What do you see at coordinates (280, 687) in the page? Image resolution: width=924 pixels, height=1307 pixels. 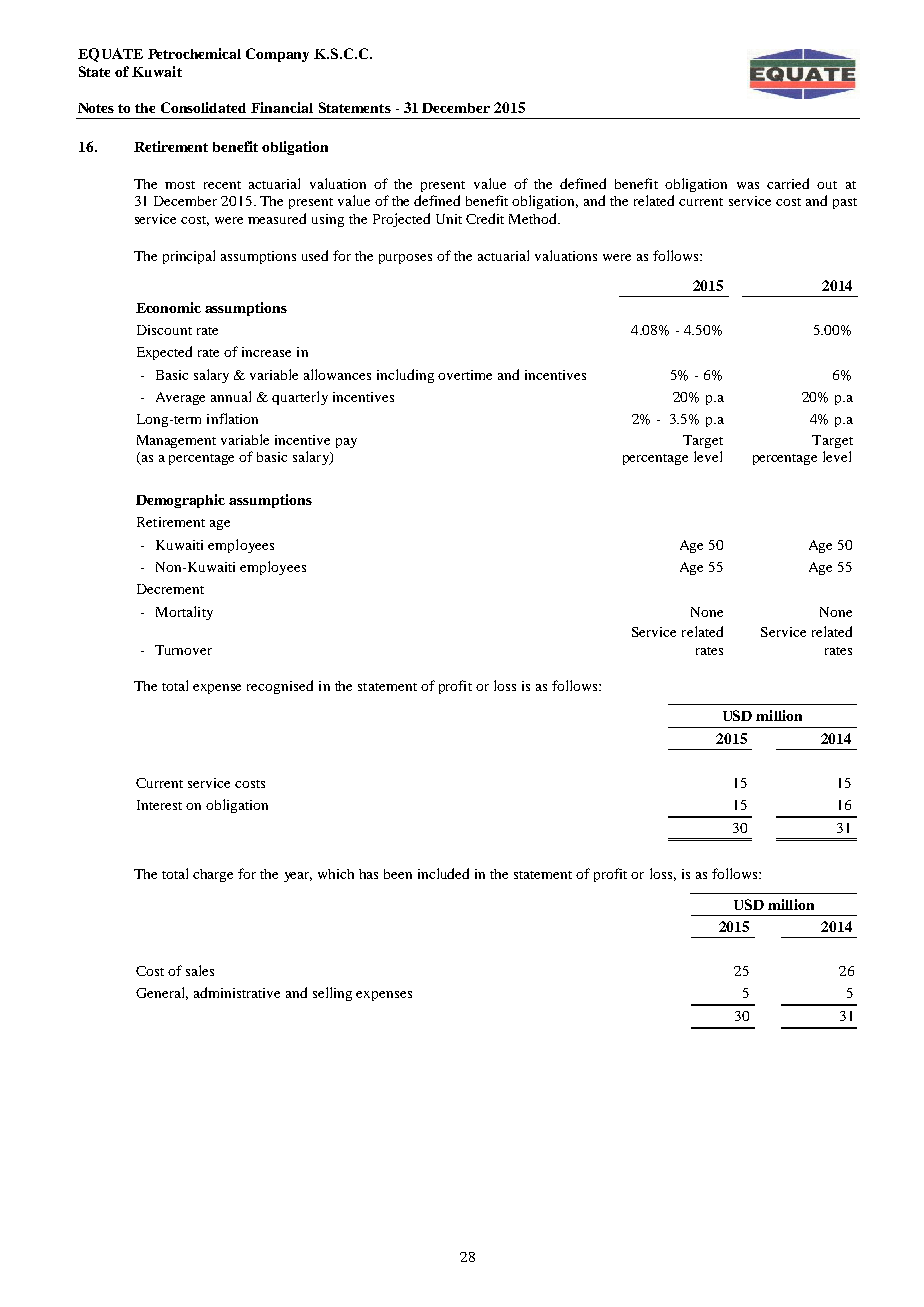 I see `recognised` at bounding box center [280, 687].
